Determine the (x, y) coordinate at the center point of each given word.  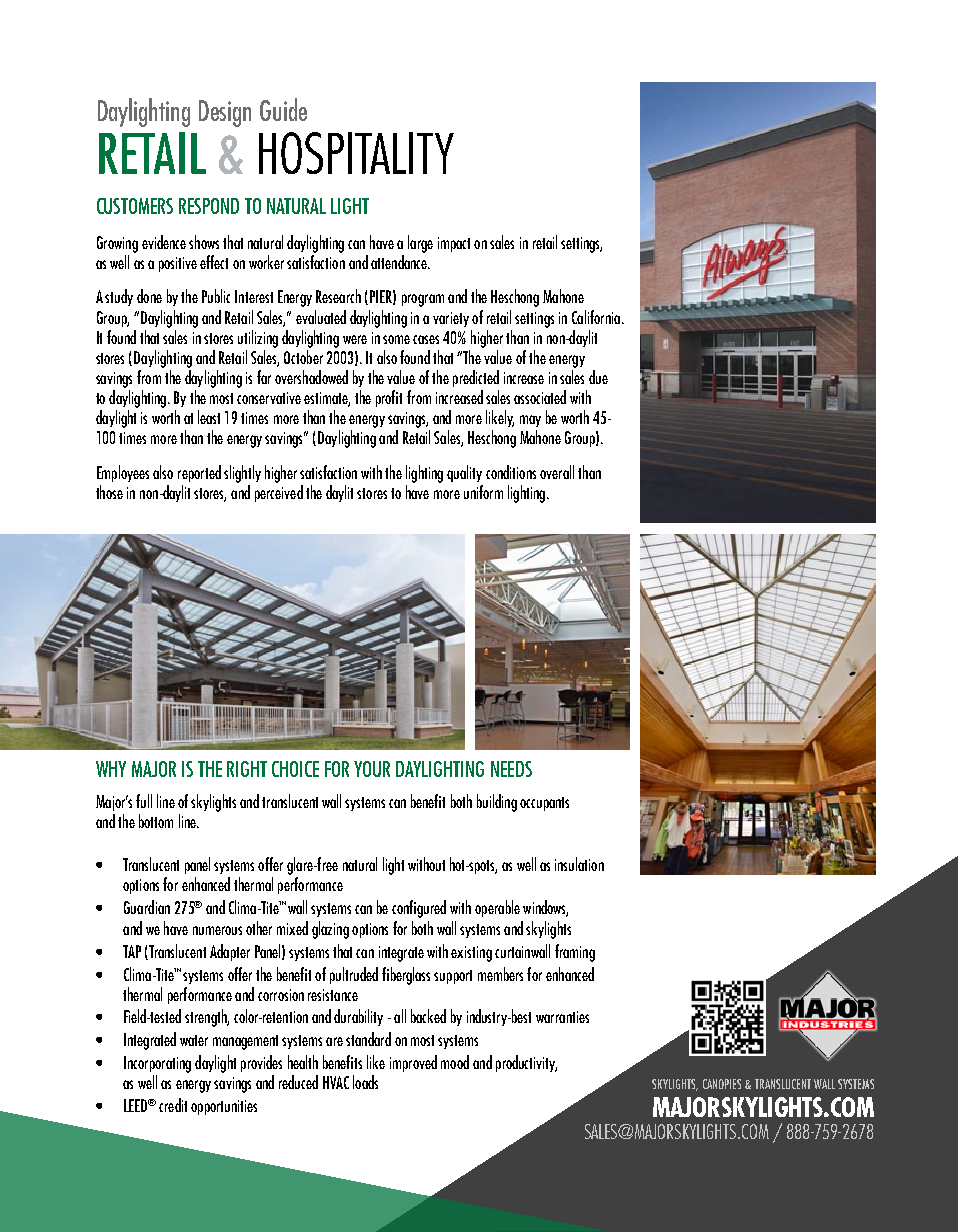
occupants (544, 804)
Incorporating (157, 1064)
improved (413, 1063)
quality (464, 473)
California (596, 317)
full (144, 801)
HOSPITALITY (356, 153)
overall (557, 472)
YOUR (372, 769)
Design (225, 113)
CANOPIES (722, 1084)
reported (199, 473)
